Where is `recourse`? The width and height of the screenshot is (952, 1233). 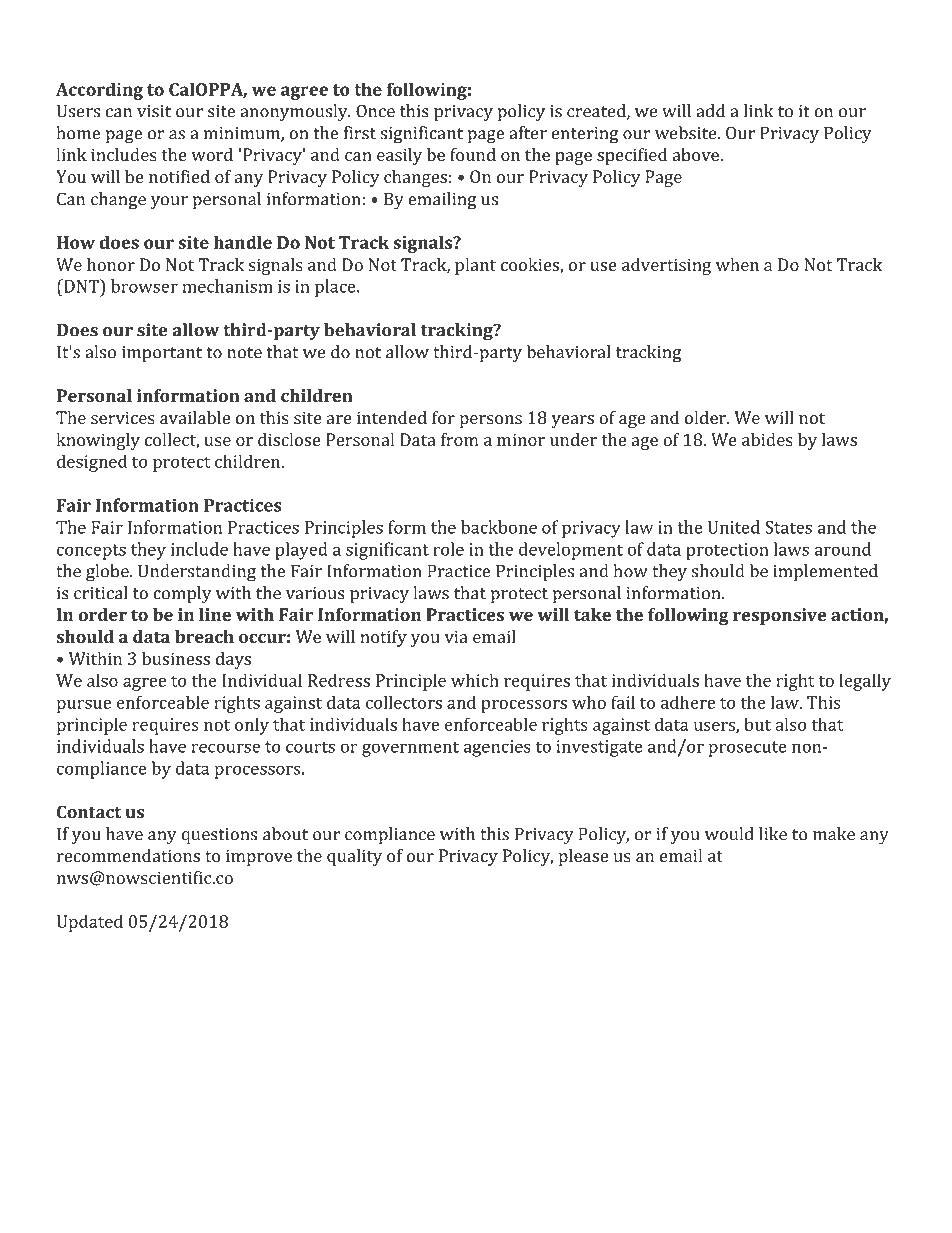
recourse is located at coordinates (226, 748).
